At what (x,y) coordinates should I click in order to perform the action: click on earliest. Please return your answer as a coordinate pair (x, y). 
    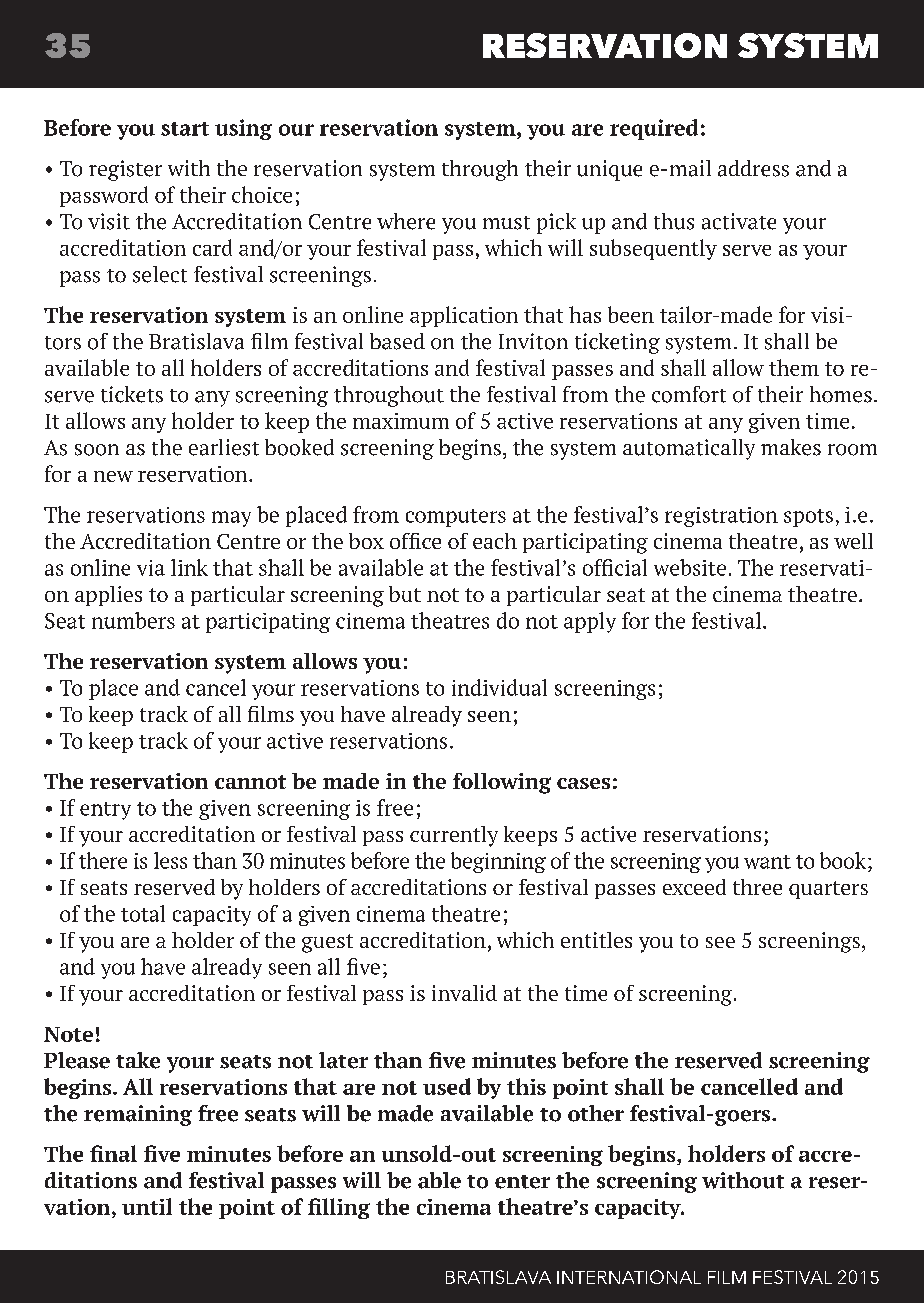
    Looking at the image, I should click on (224, 447).
